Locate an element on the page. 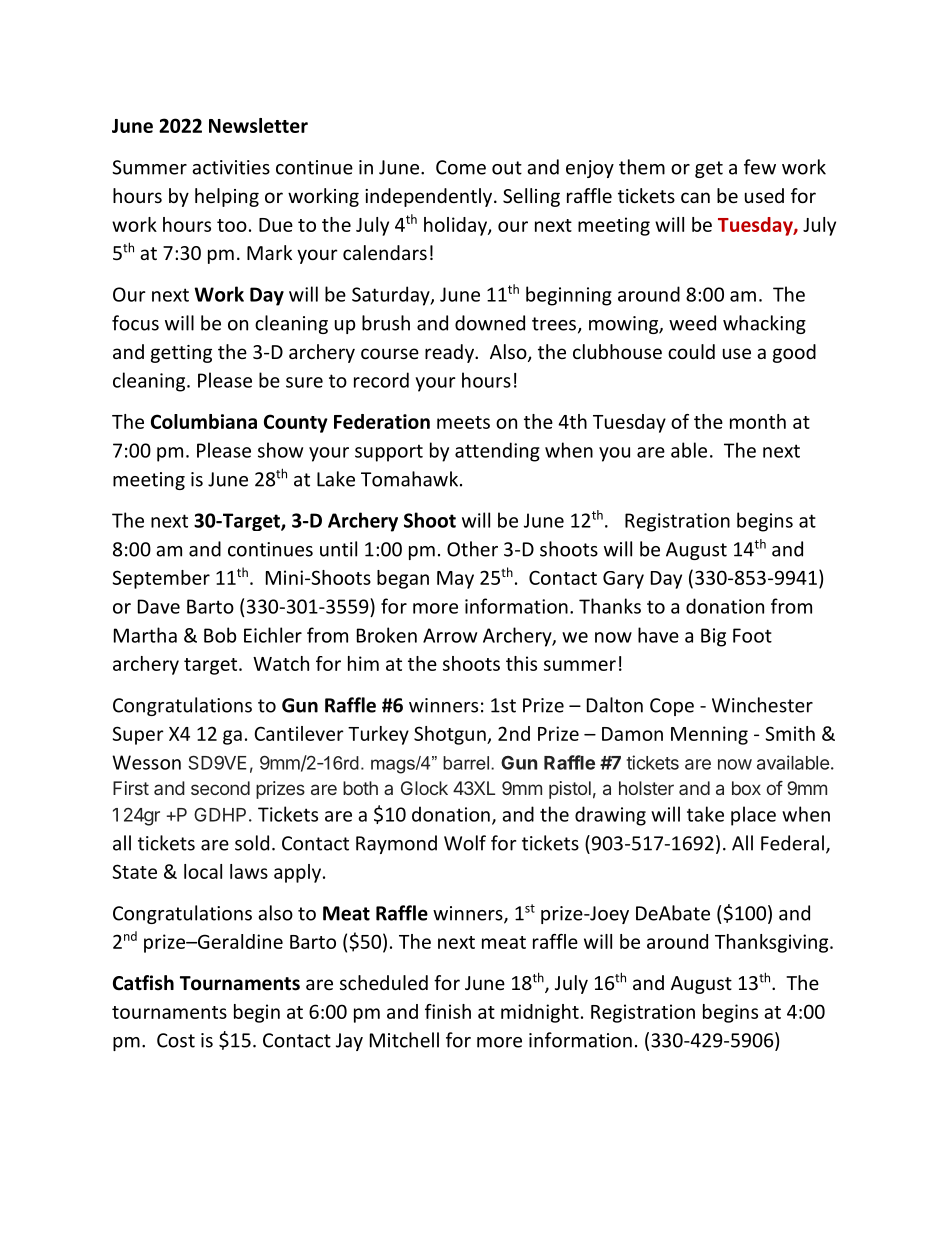 This image has height=1233, width=952. Big is located at coordinates (713, 637).
